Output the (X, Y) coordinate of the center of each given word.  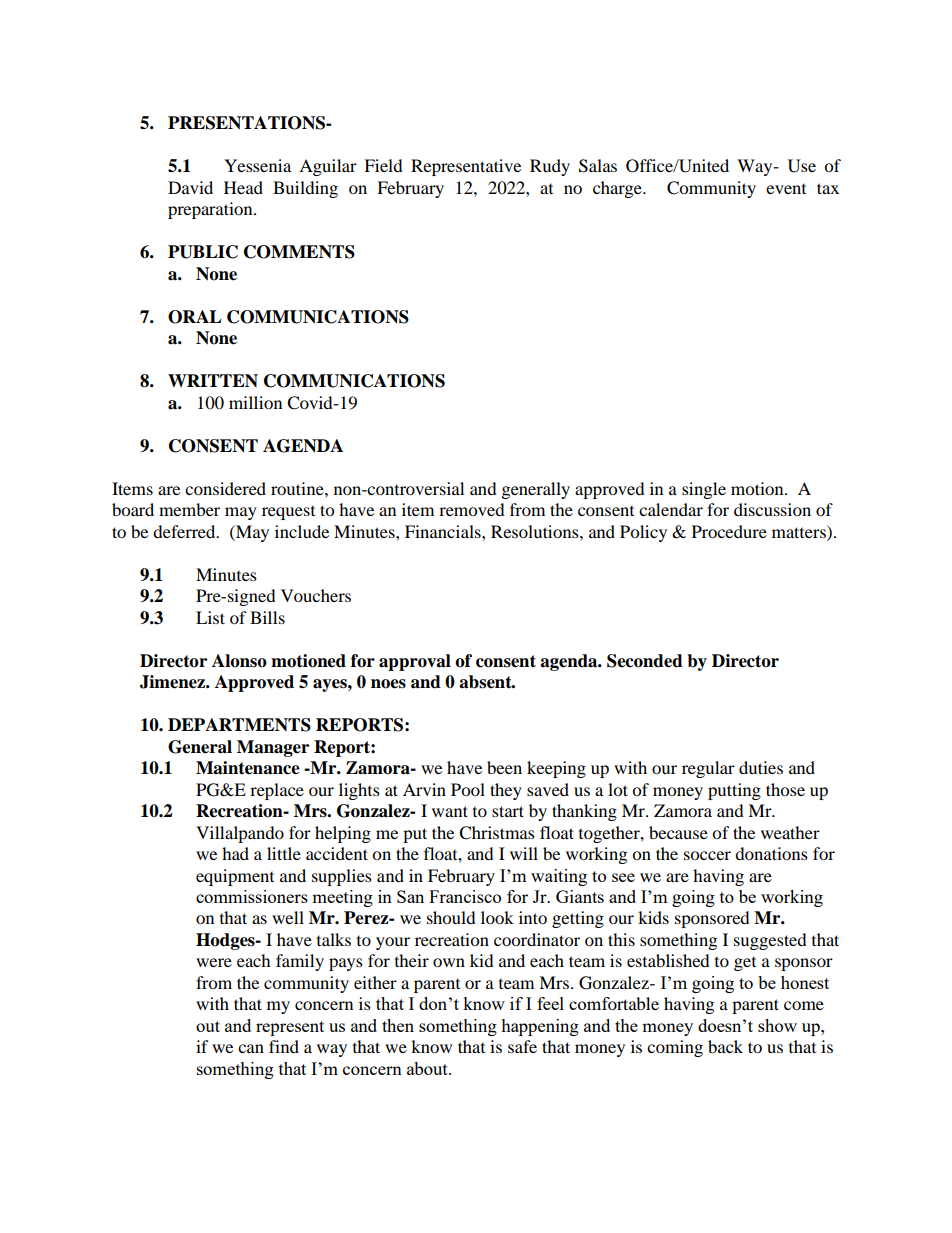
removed (472, 509)
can (251, 1048)
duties (761, 767)
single (704, 490)
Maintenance (248, 768)
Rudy (550, 167)
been (504, 767)
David (190, 187)
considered (225, 488)
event (786, 189)
